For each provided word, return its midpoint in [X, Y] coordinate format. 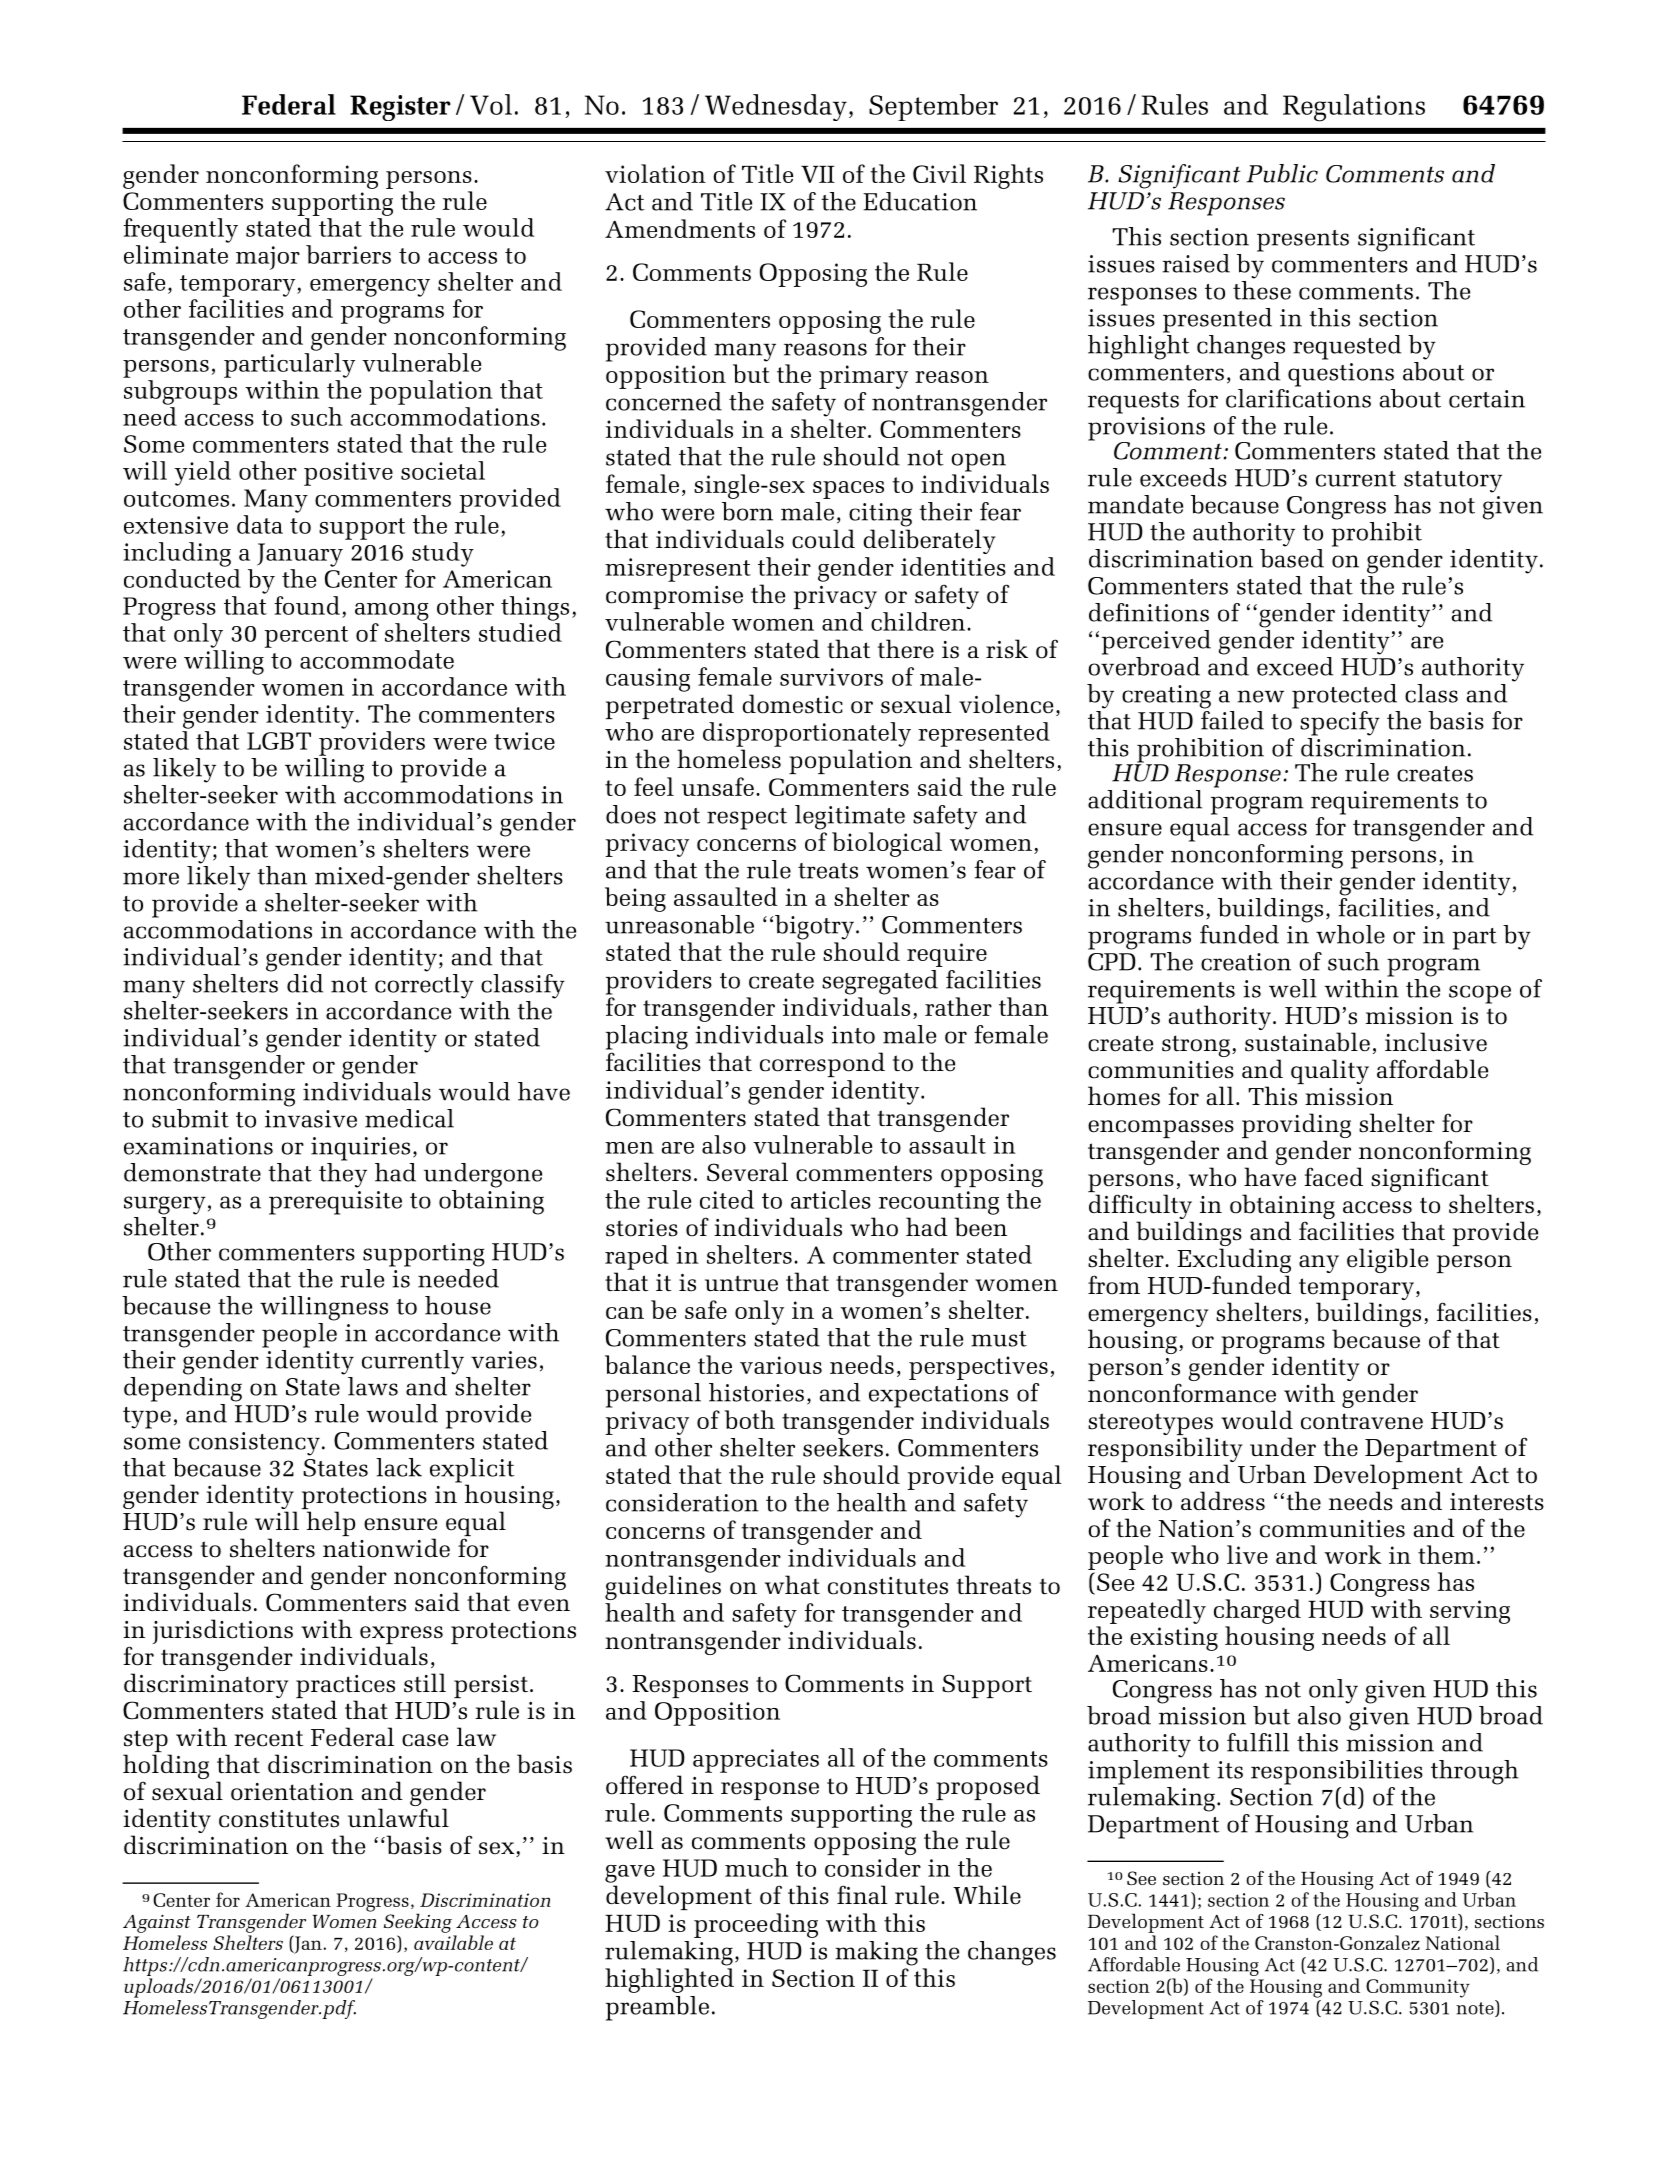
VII [818, 174]
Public [1282, 173]
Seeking [418, 1923]
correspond [822, 1064]
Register [400, 108]
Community [1418, 1988]
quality [1330, 1071]
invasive [311, 1119]
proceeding [756, 1925]
